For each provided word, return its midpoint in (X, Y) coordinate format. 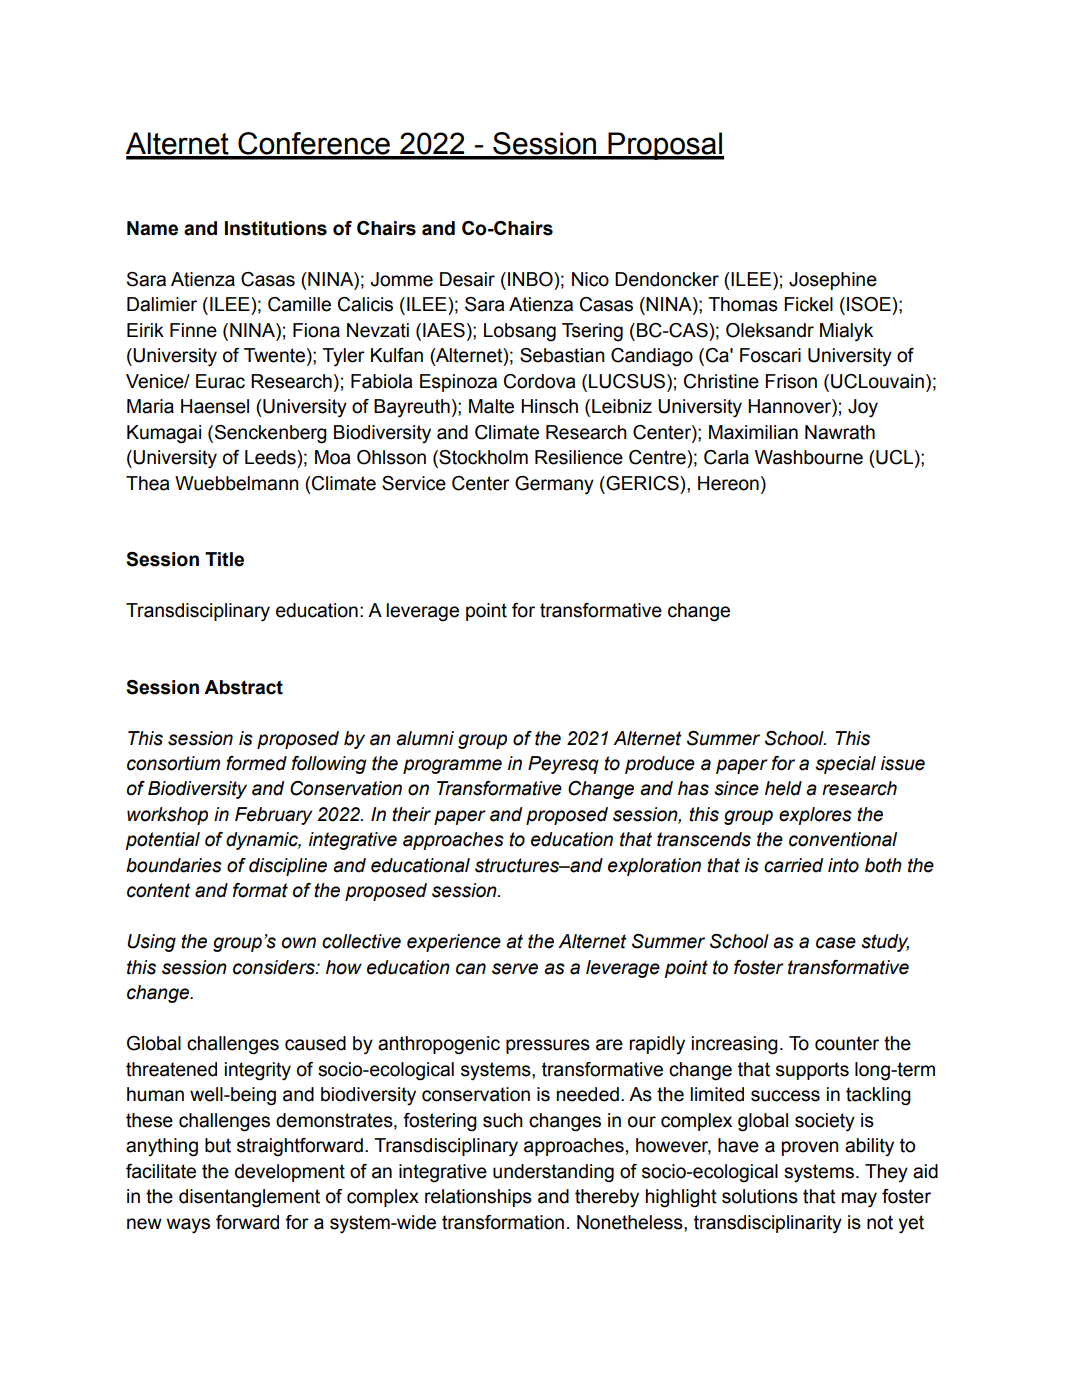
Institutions (276, 228)
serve (515, 969)
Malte (491, 406)
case (836, 943)
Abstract (243, 687)
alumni (425, 738)
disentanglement (249, 1198)
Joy (863, 408)
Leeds (271, 457)
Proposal (665, 146)
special (845, 765)
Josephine (833, 281)
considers (275, 967)
